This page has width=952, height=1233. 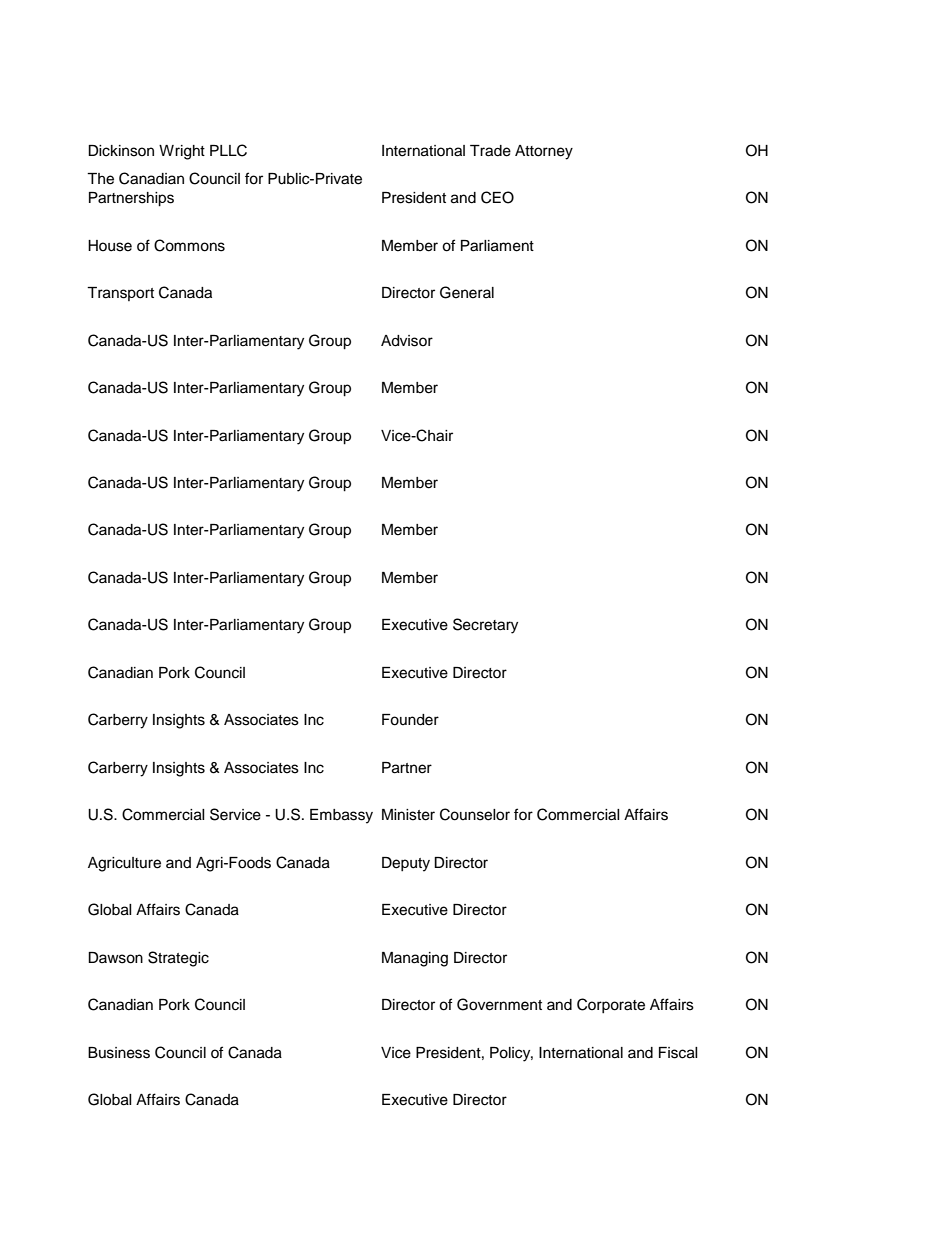 What do you see at coordinates (475, 814) in the page?
I see `Counselor` at bounding box center [475, 814].
